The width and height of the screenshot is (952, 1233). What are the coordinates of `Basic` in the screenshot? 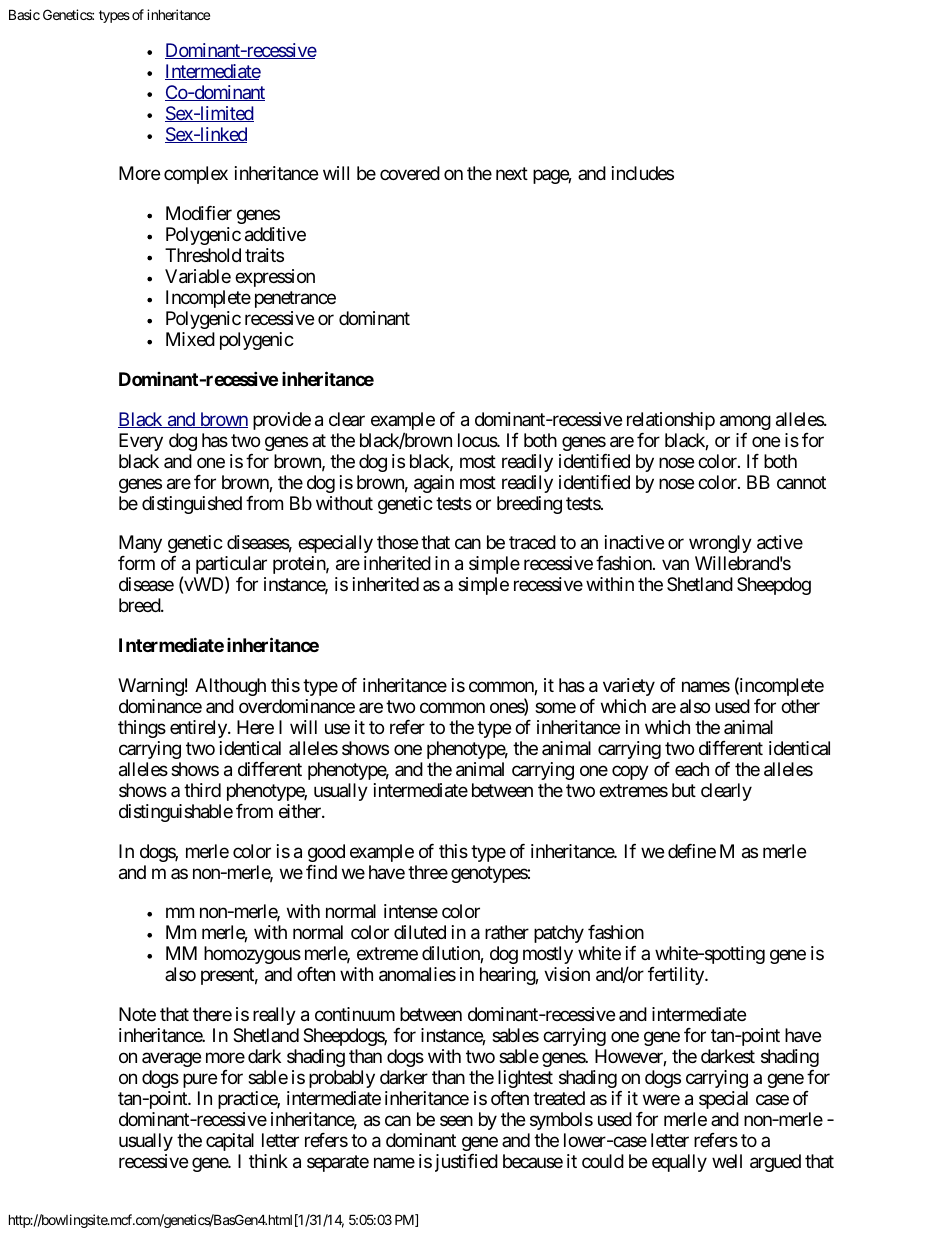 It's located at (24, 14).
